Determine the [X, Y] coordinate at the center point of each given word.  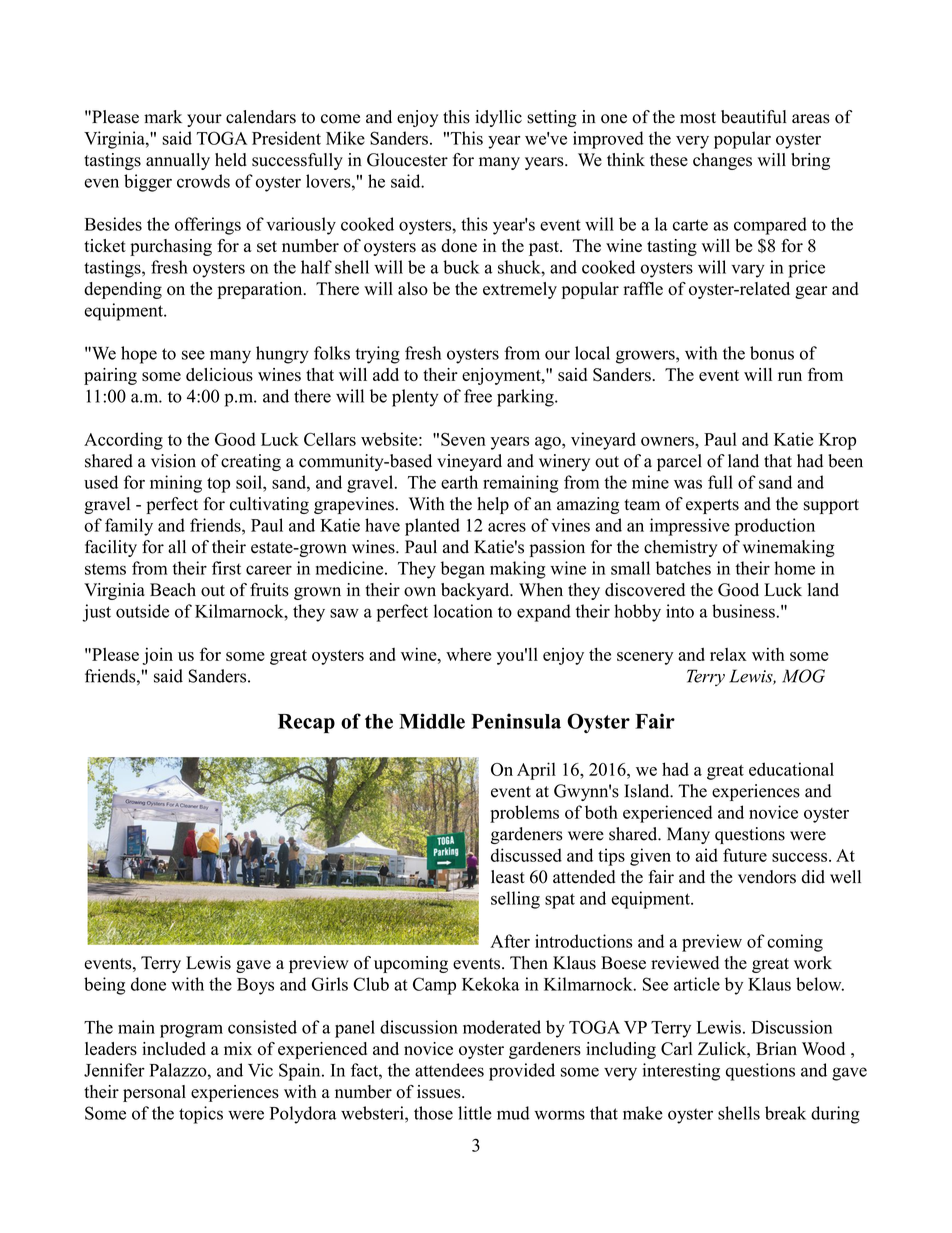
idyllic [498, 118]
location [463, 611]
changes [722, 161]
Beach [173, 590]
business [744, 611]
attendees [449, 1070]
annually [178, 161]
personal [154, 1093]
